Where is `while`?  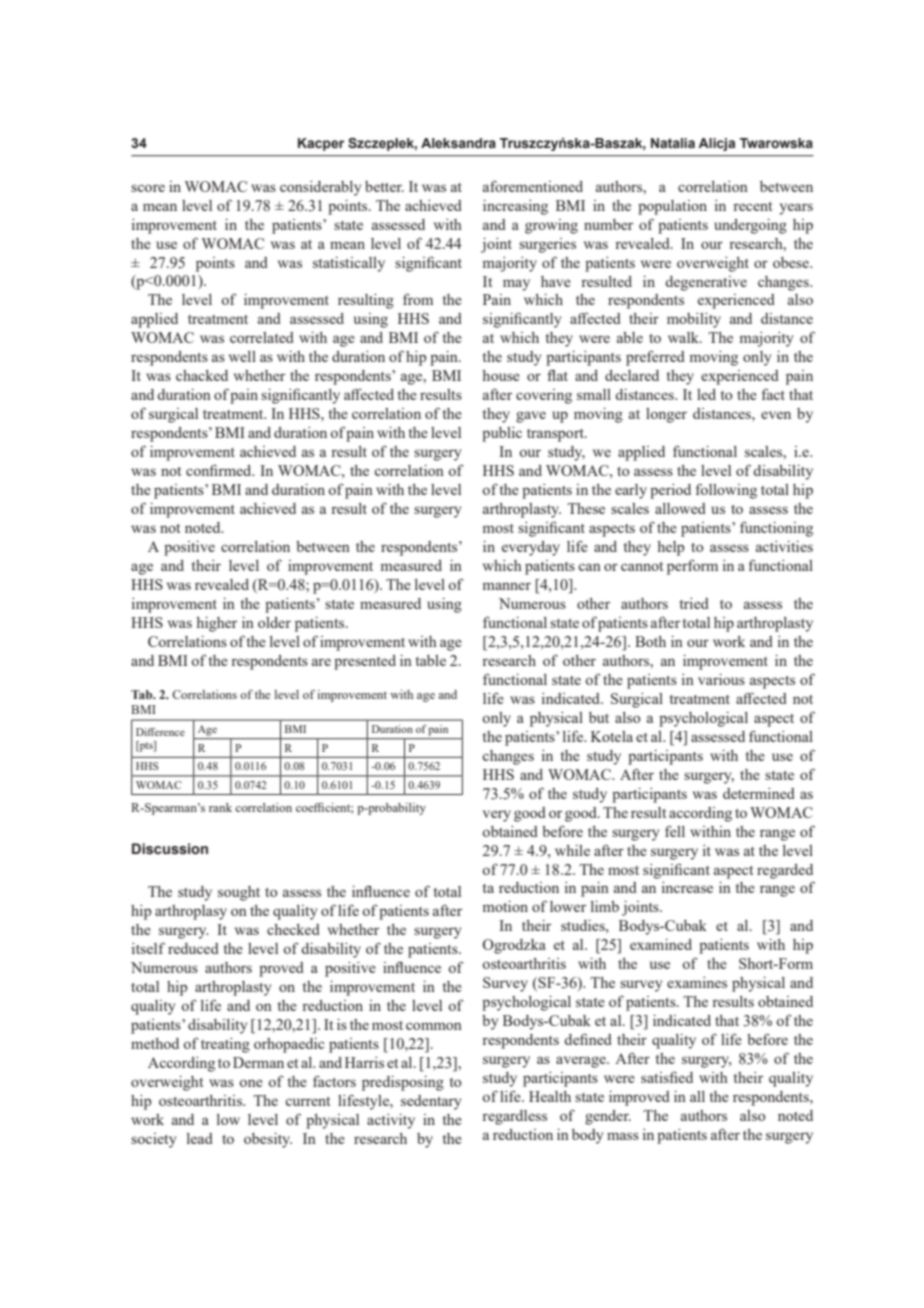
while is located at coordinates (572, 850).
